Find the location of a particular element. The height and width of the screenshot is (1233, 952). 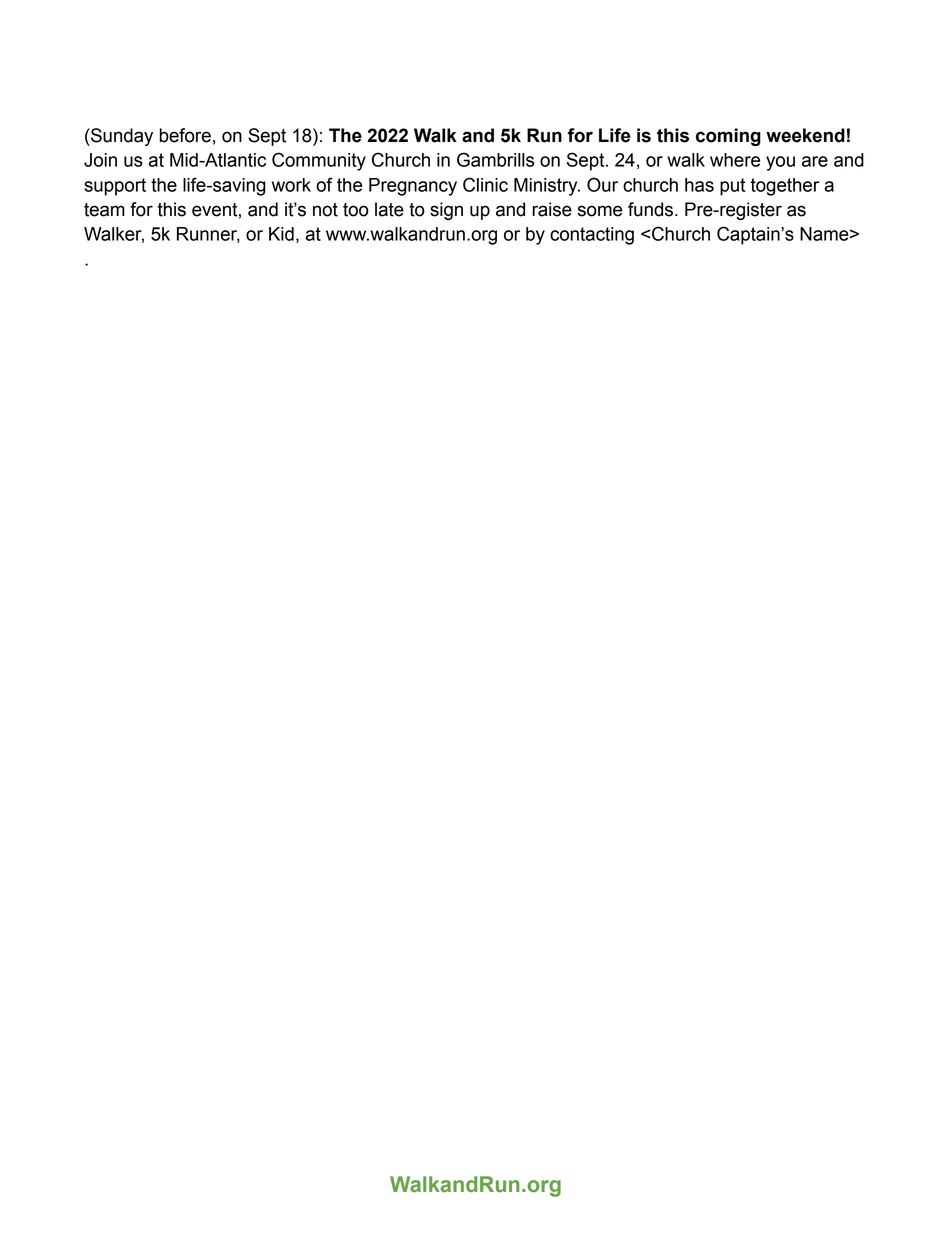

contacting is located at coordinates (592, 236).
